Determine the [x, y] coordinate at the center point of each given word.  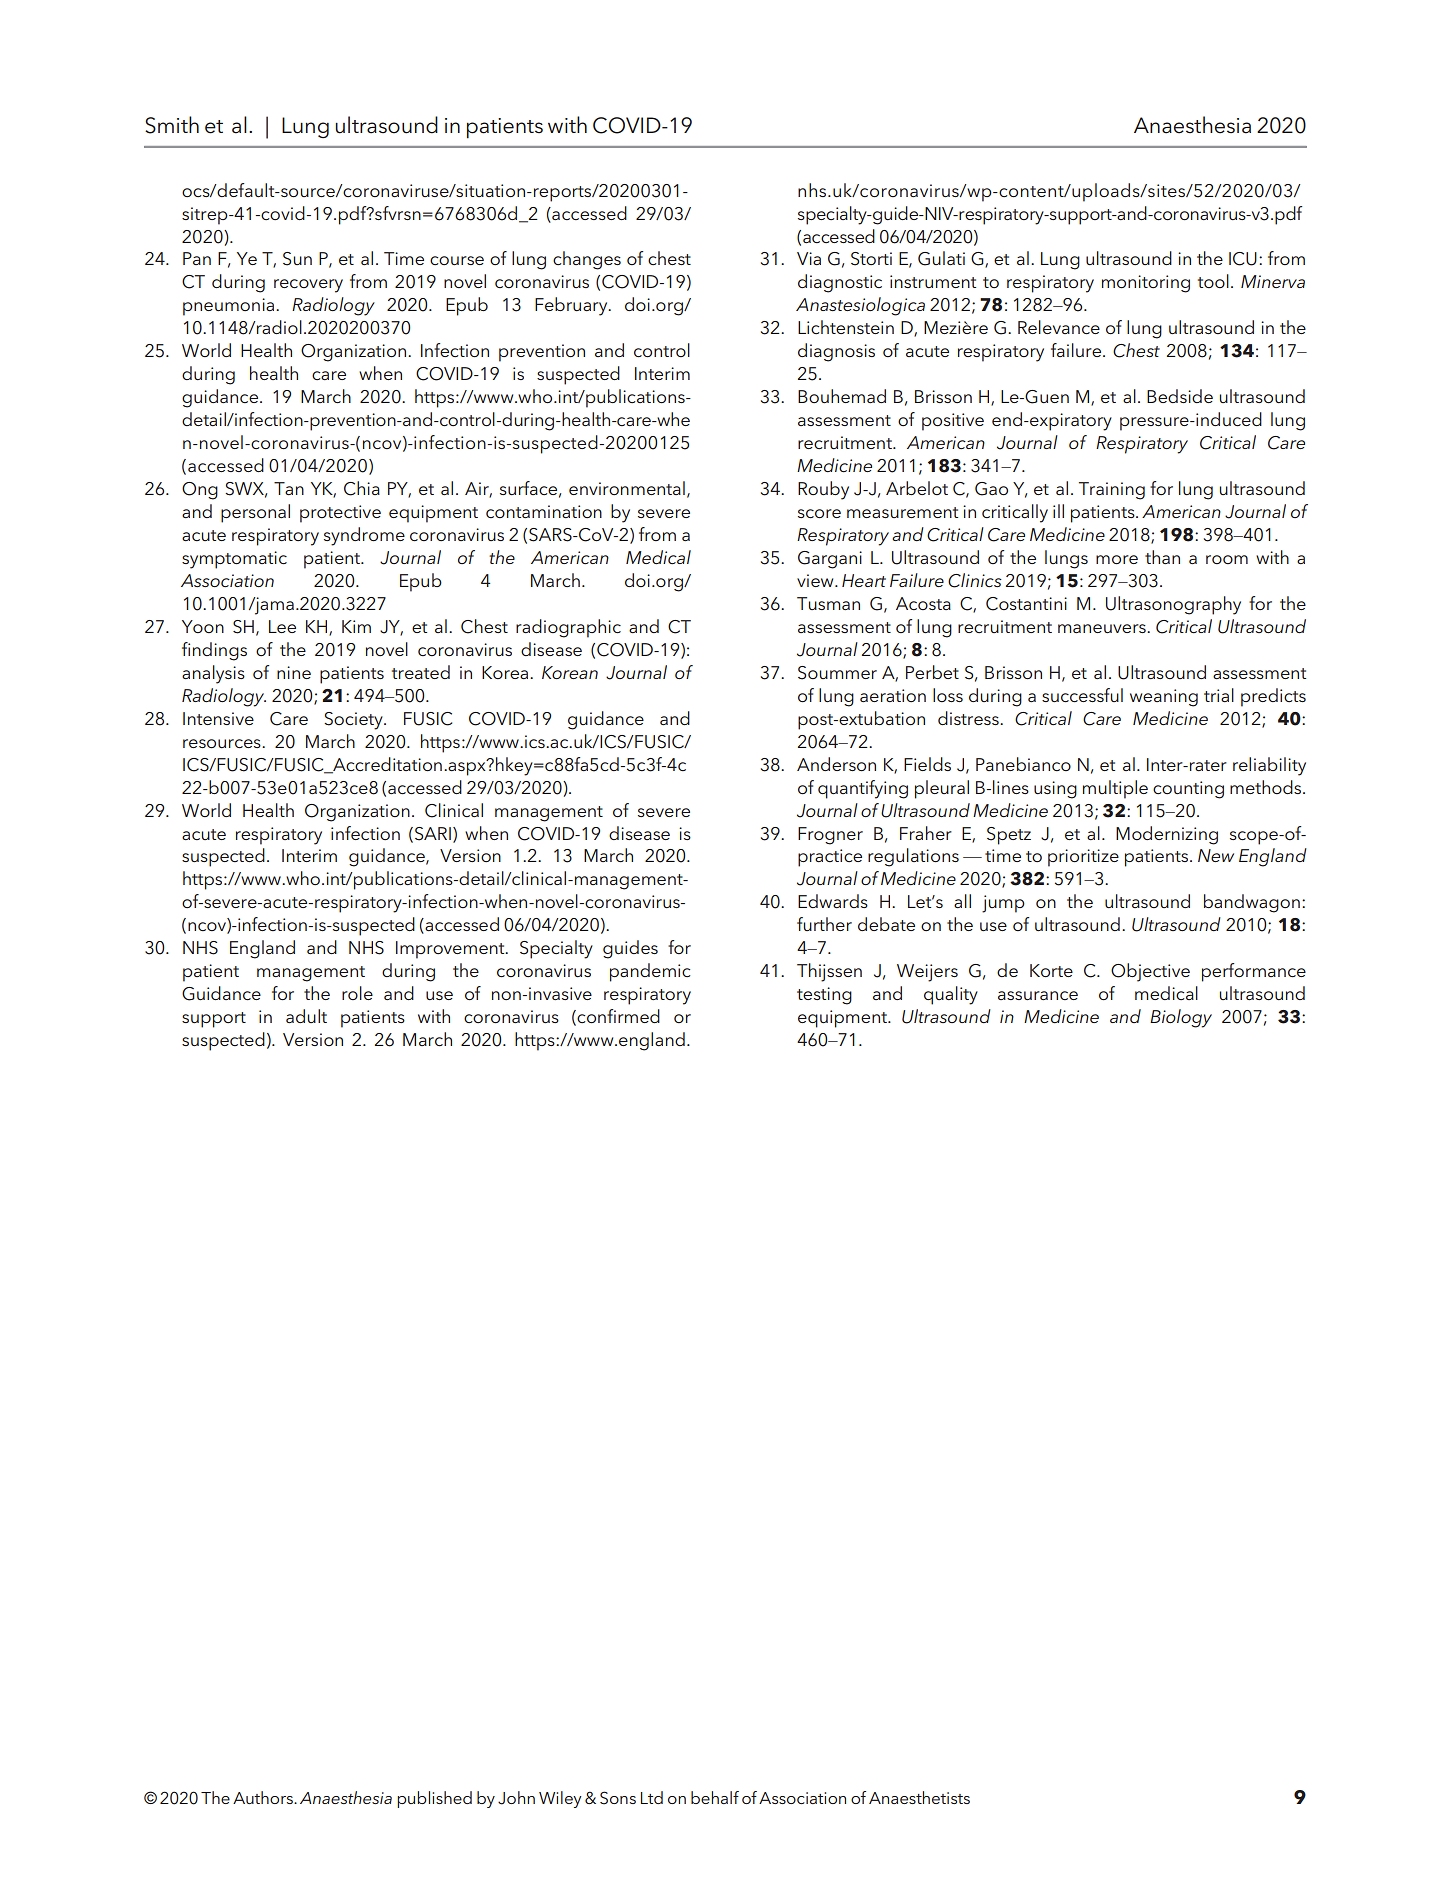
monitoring [1146, 284]
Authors [264, 1797]
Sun [297, 259]
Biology [1181, 1018]
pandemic [650, 972]
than [1162, 557]
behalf [715, 1797]
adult [306, 1016]
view [816, 580]
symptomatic [234, 560]
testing [824, 996]
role [357, 993]
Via [809, 258]
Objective [1150, 972]
